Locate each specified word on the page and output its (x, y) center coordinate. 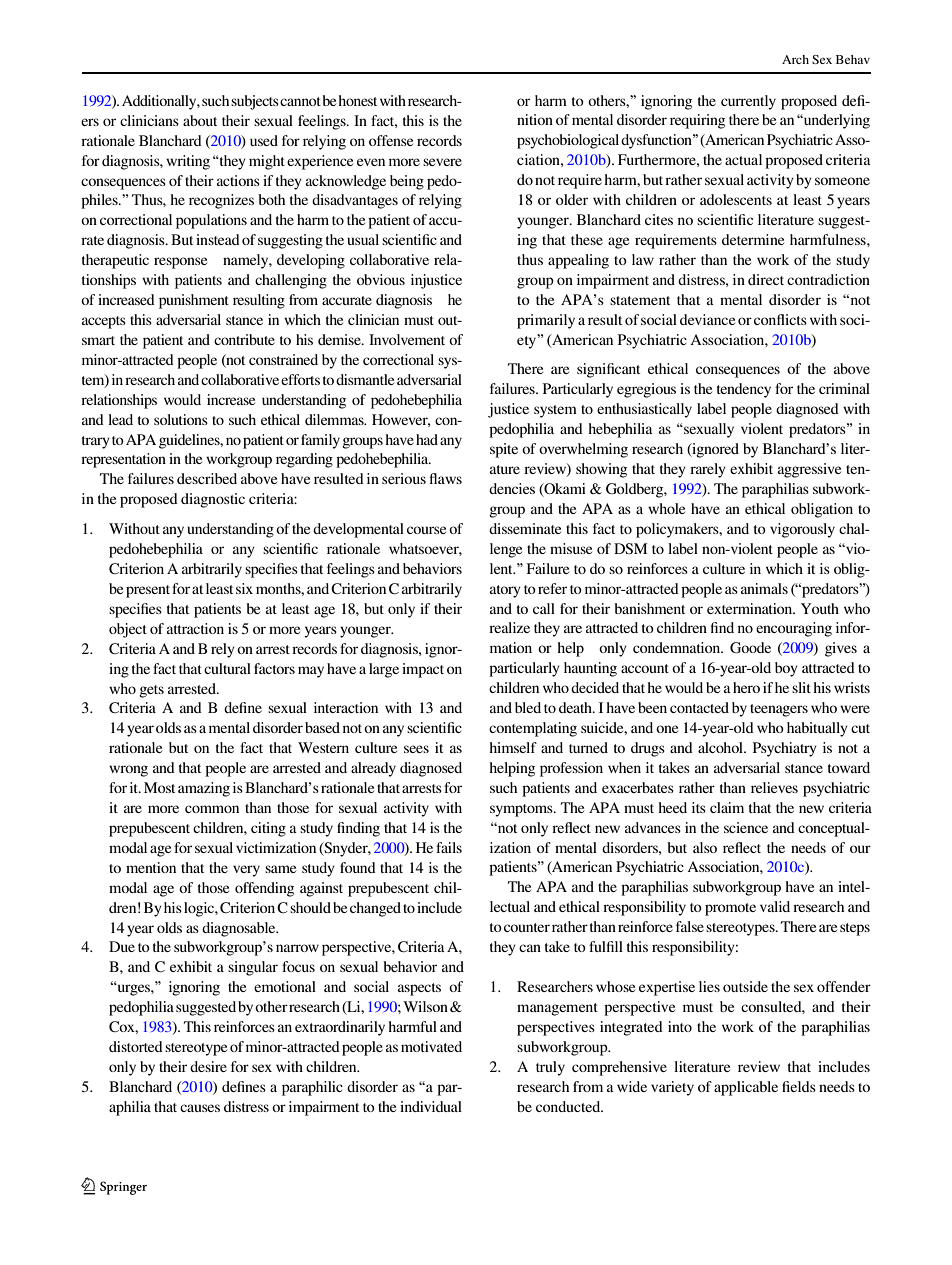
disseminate (525, 528)
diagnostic (213, 500)
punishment (194, 301)
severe (442, 162)
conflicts (780, 319)
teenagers (779, 710)
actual (743, 159)
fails (449, 847)
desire (208, 1066)
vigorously (802, 530)
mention (151, 867)
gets (151, 691)
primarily (546, 321)
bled (528, 707)
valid (775, 906)
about (200, 120)
